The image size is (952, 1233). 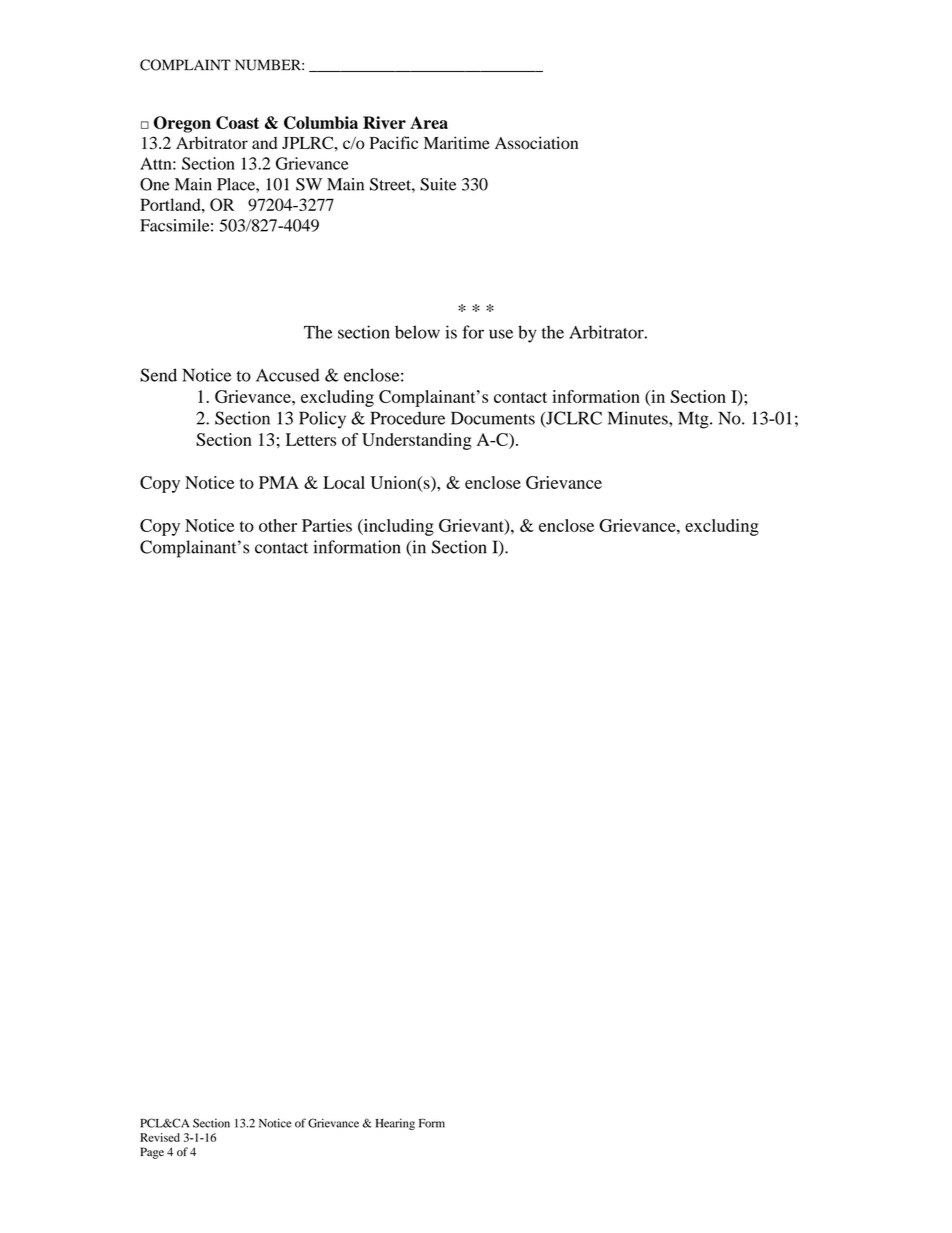 I want to click on Area, so click(x=429, y=122).
